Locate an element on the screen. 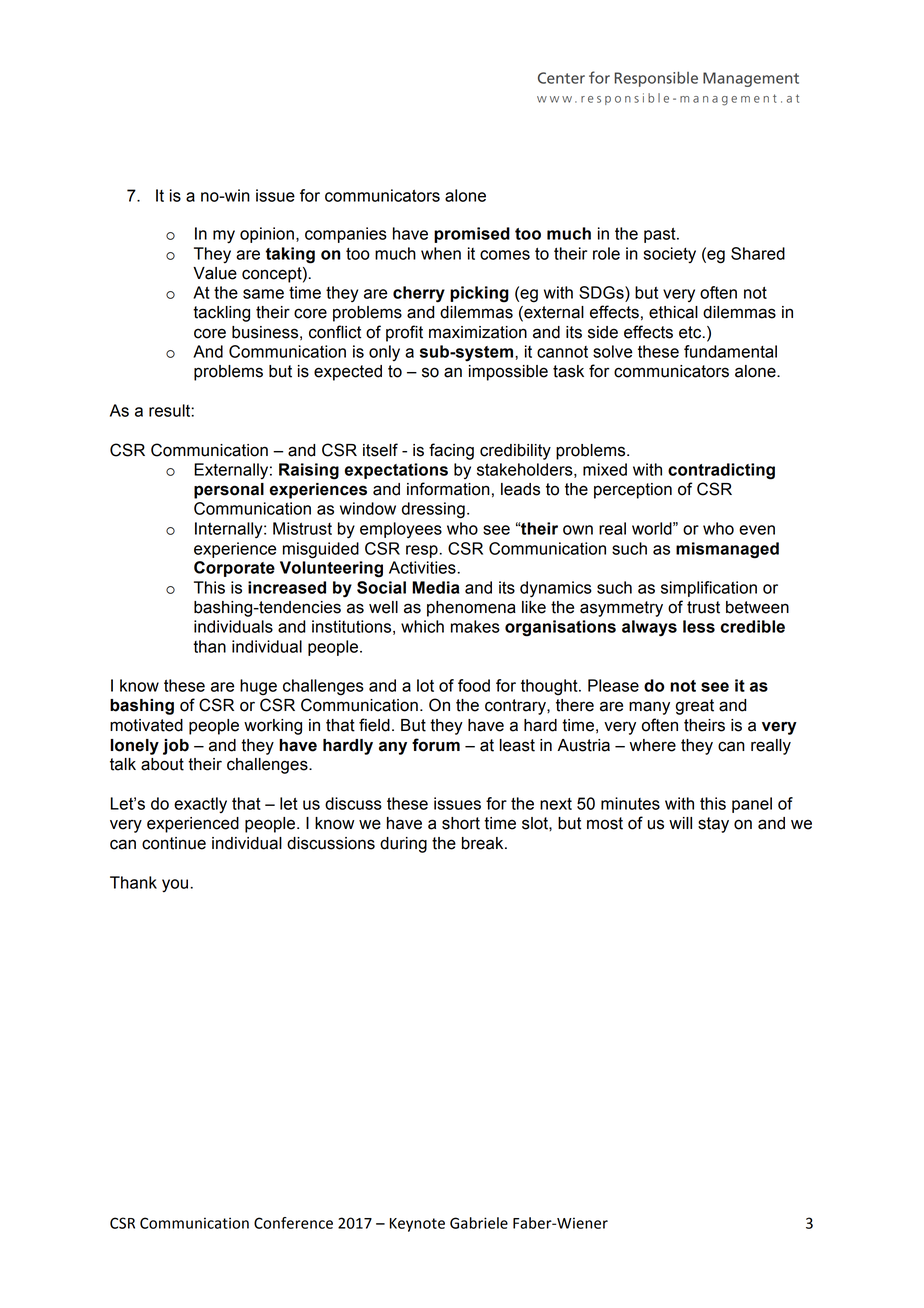 The height and width of the screenshot is (1308, 924). when is located at coordinates (441, 253).
